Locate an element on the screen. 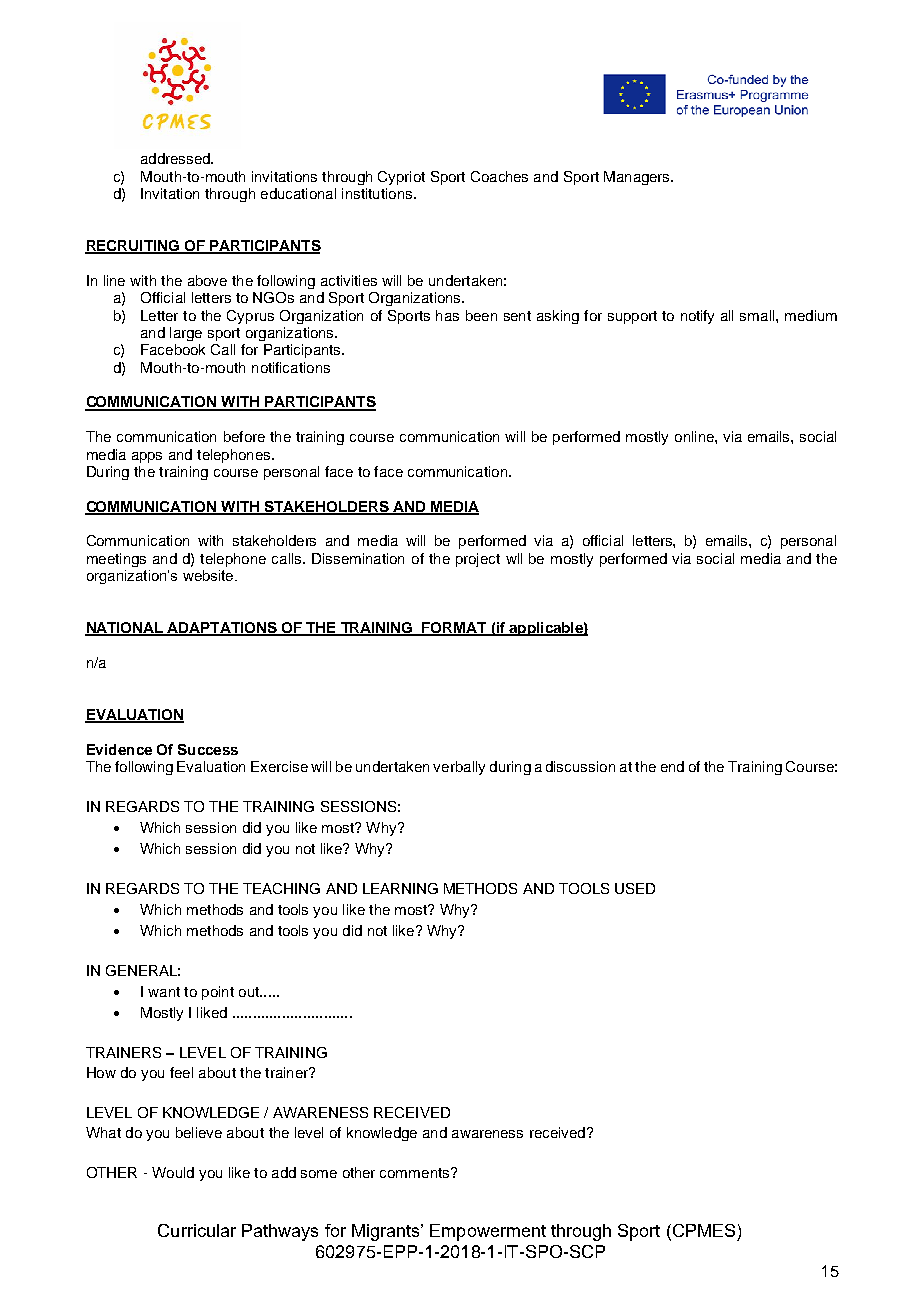  FORMAT is located at coordinates (455, 629).
